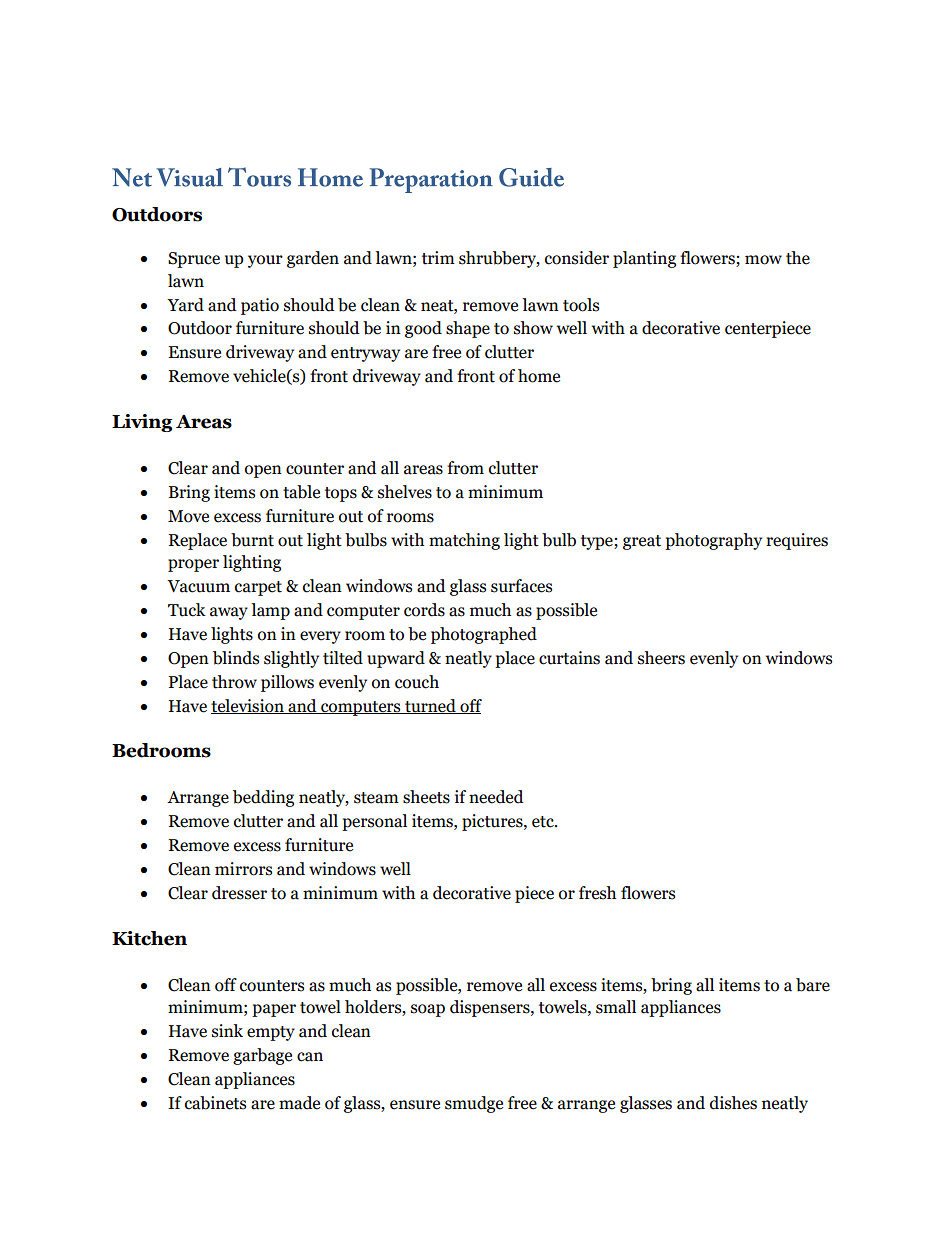 This page has width=952, height=1233. Describe the element at coordinates (185, 305) in the page. I see `Yard` at that location.
